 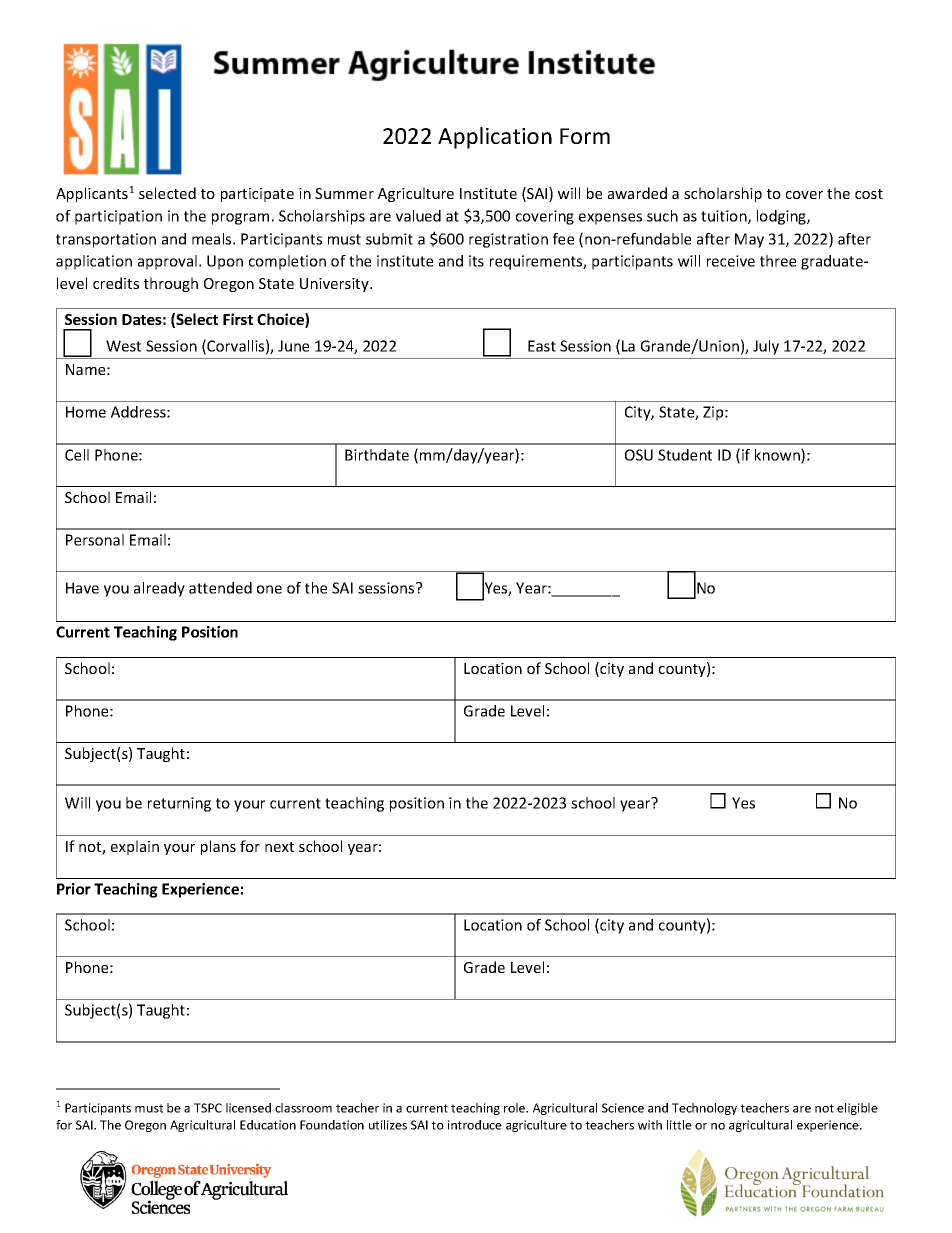 What do you see at coordinates (475, 1125) in the document?
I see `introduce` at bounding box center [475, 1125].
